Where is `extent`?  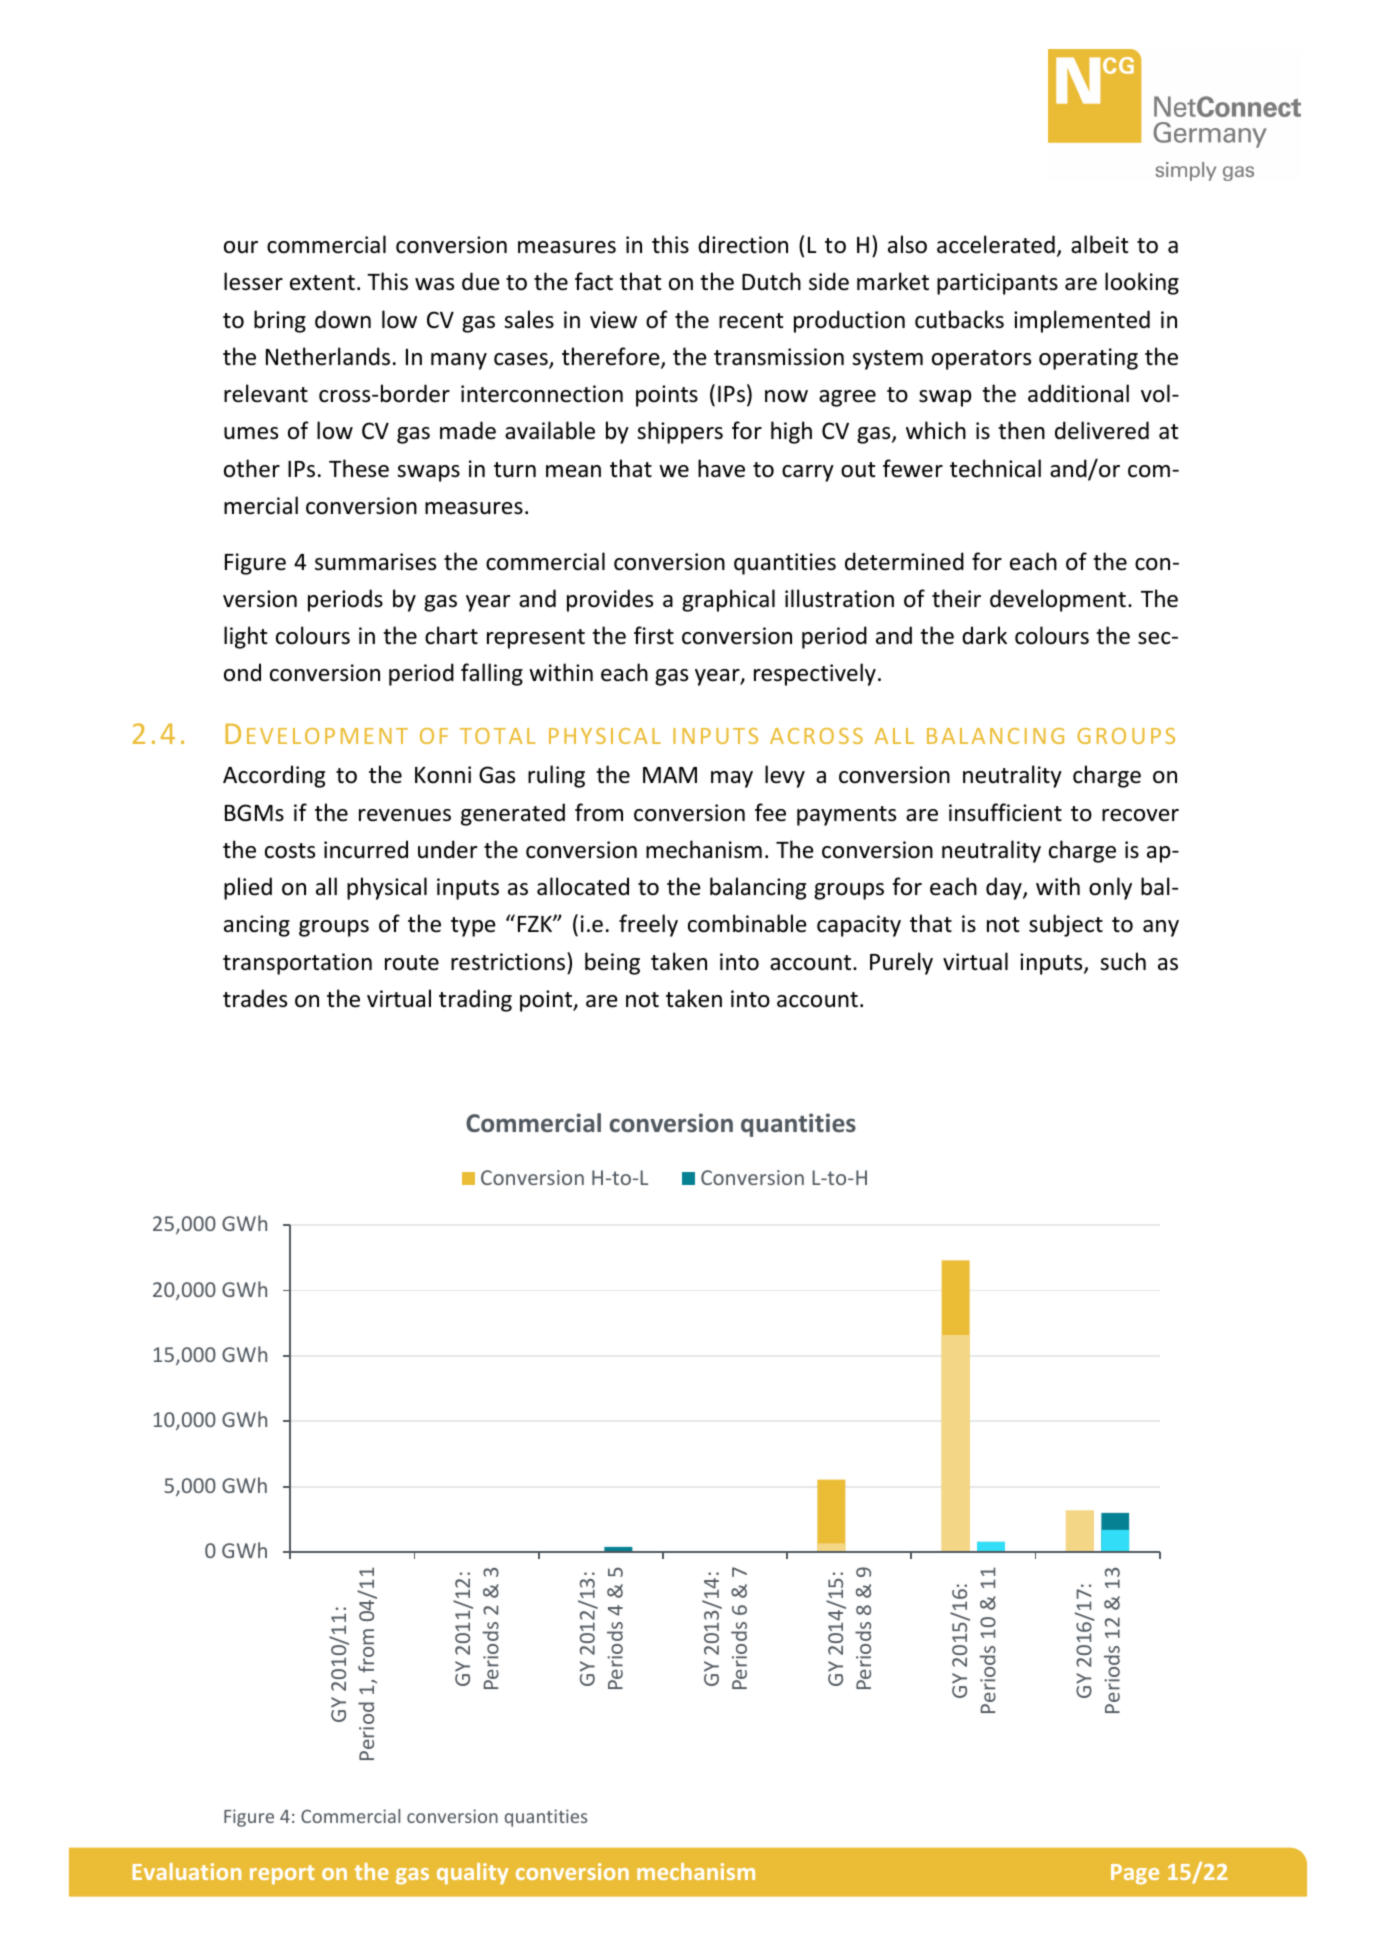
extent is located at coordinates (322, 283).
